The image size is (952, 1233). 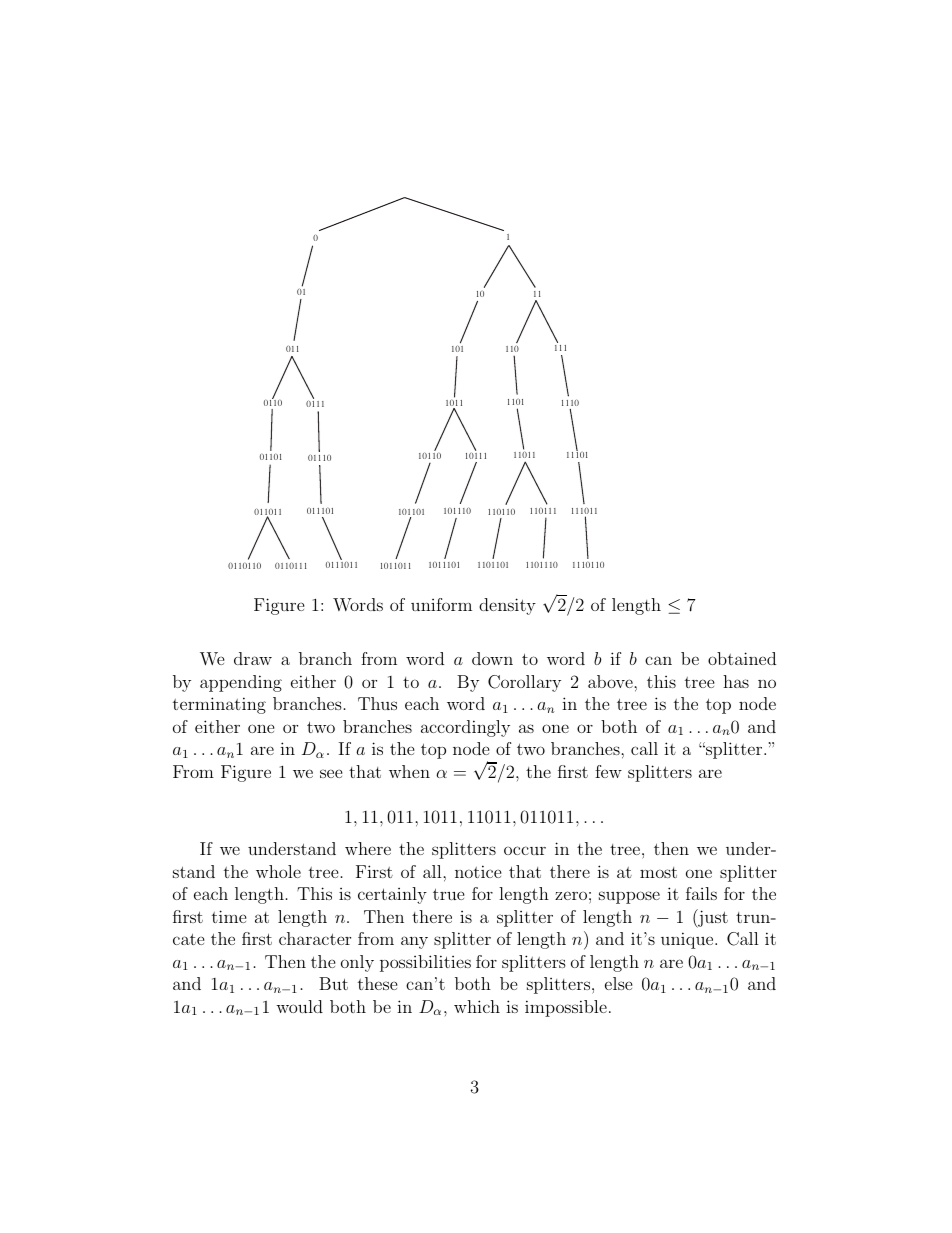 I want to click on which, so click(x=477, y=1006).
